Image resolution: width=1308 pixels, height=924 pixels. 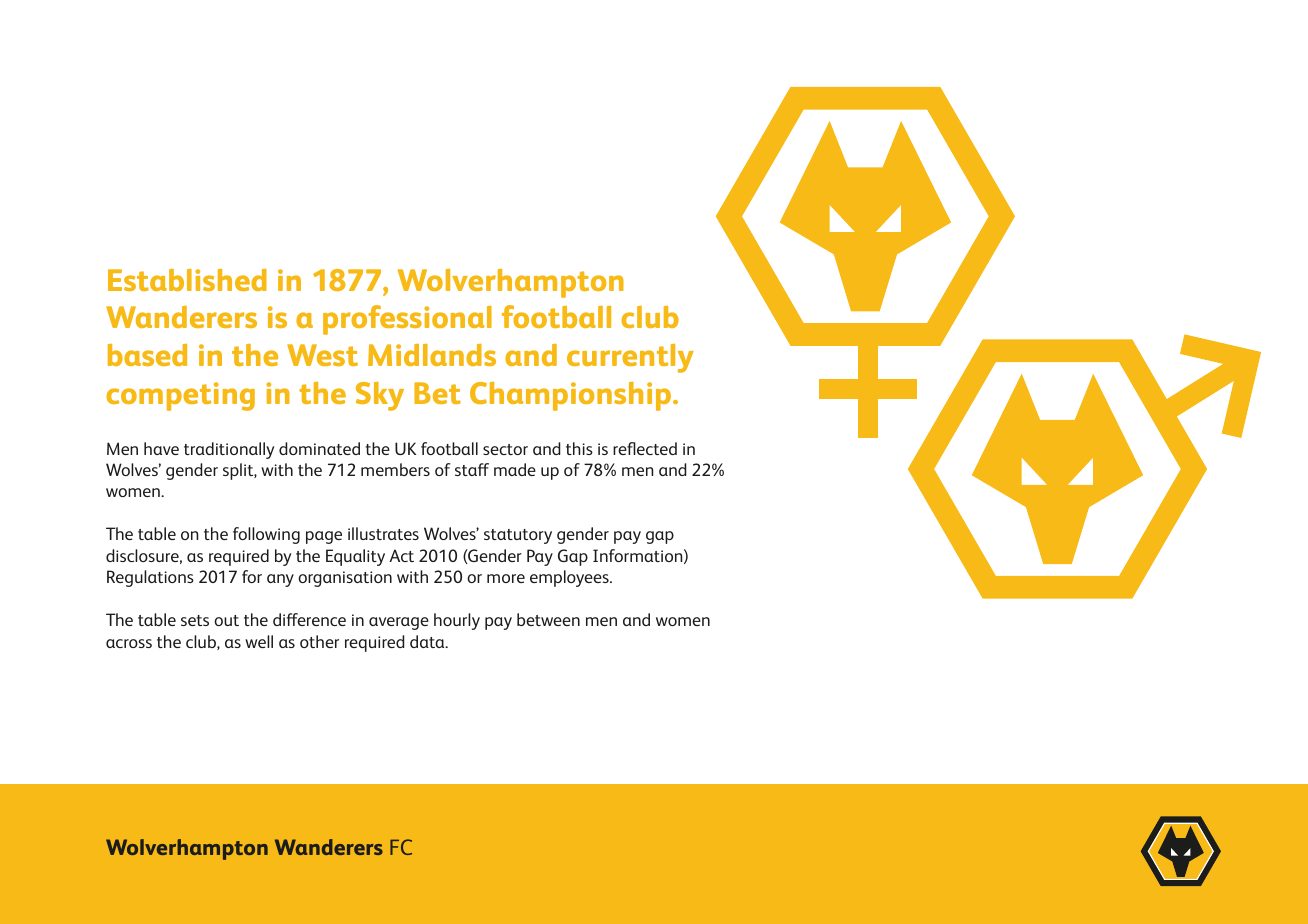 What do you see at coordinates (187, 280) in the document?
I see `Established` at bounding box center [187, 280].
